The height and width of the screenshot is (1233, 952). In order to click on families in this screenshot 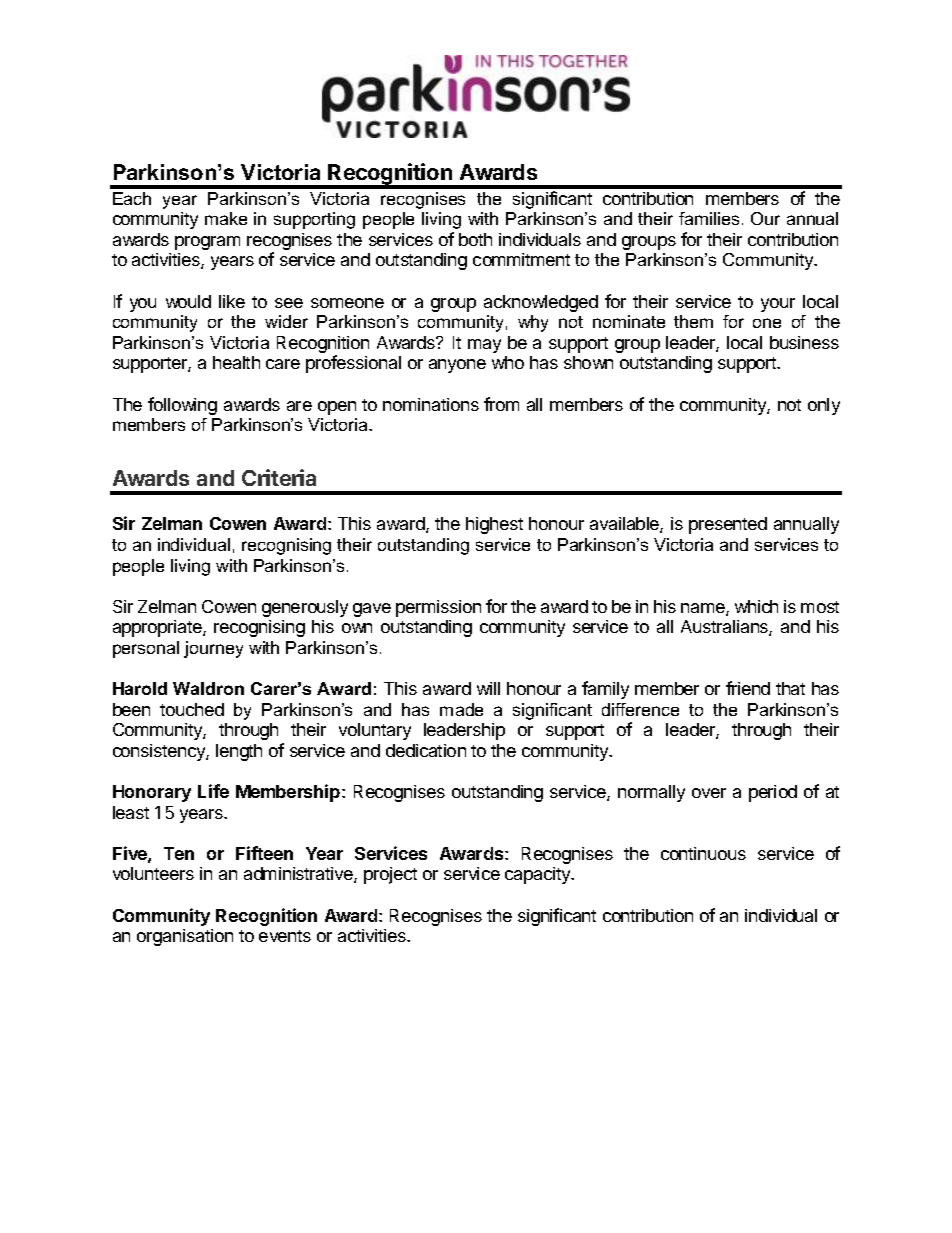, I will do `click(709, 218)`.
